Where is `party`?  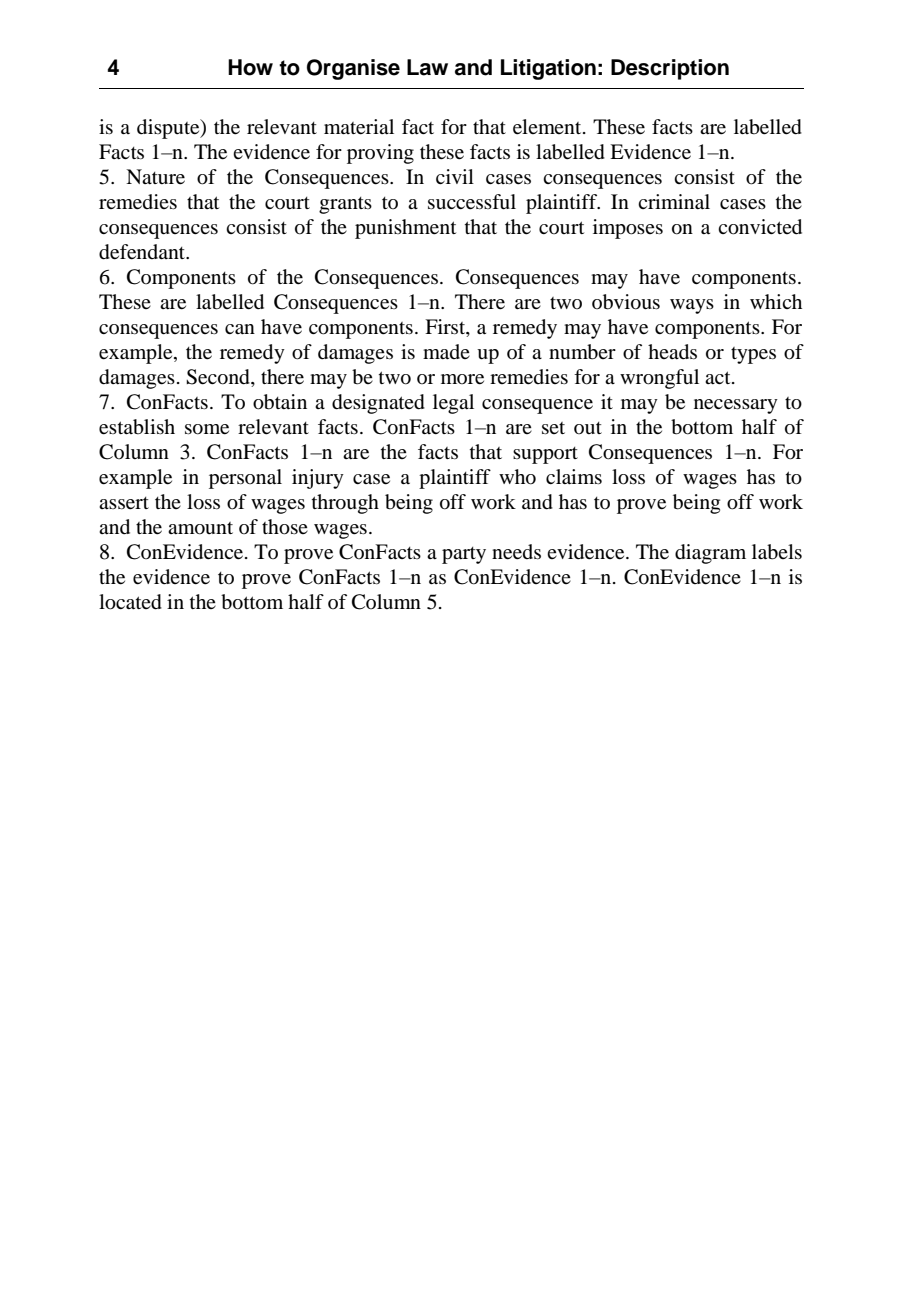 party is located at coordinates (464, 555).
